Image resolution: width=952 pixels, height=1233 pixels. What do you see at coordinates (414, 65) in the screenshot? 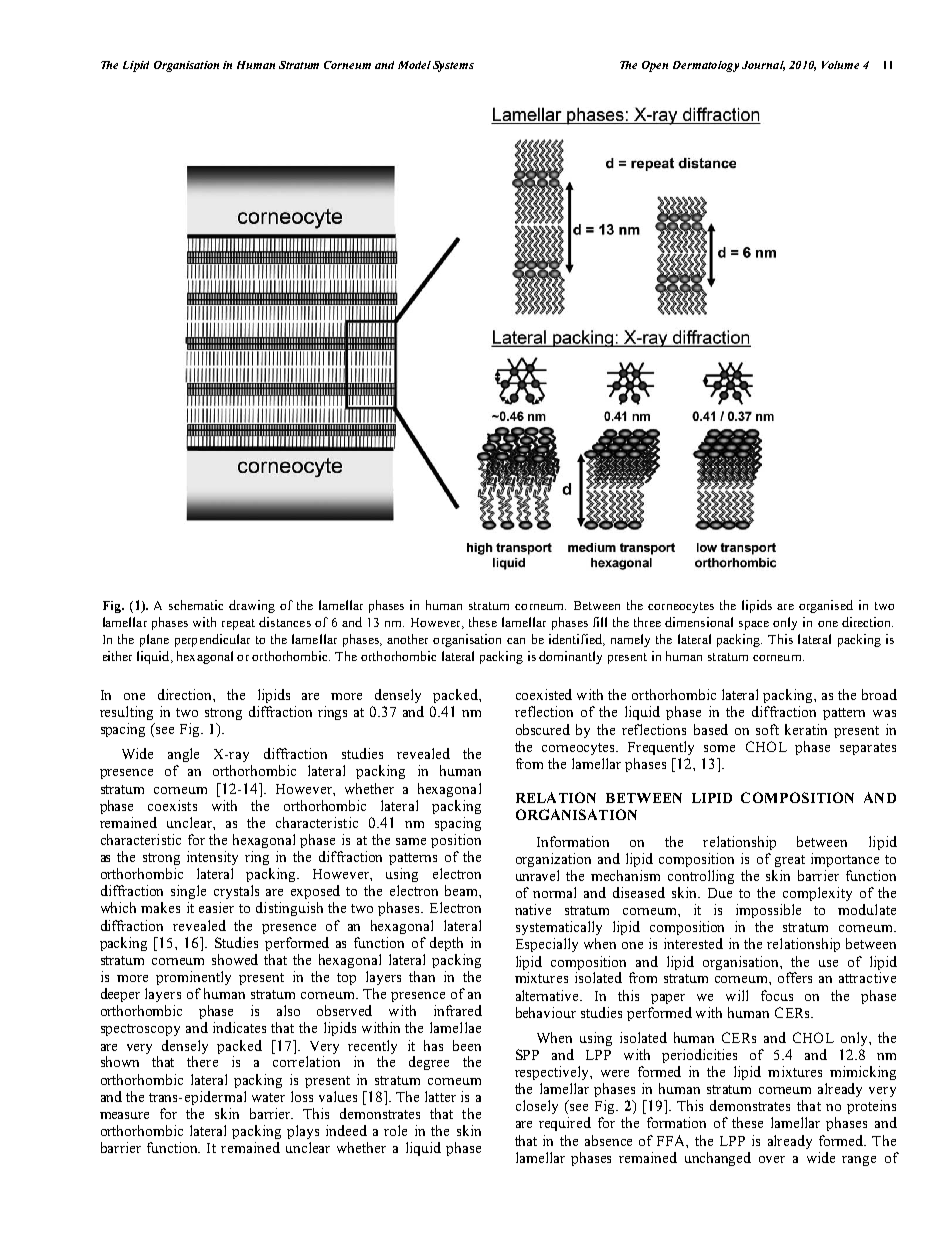
I see `Model` at bounding box center [414, 65].
